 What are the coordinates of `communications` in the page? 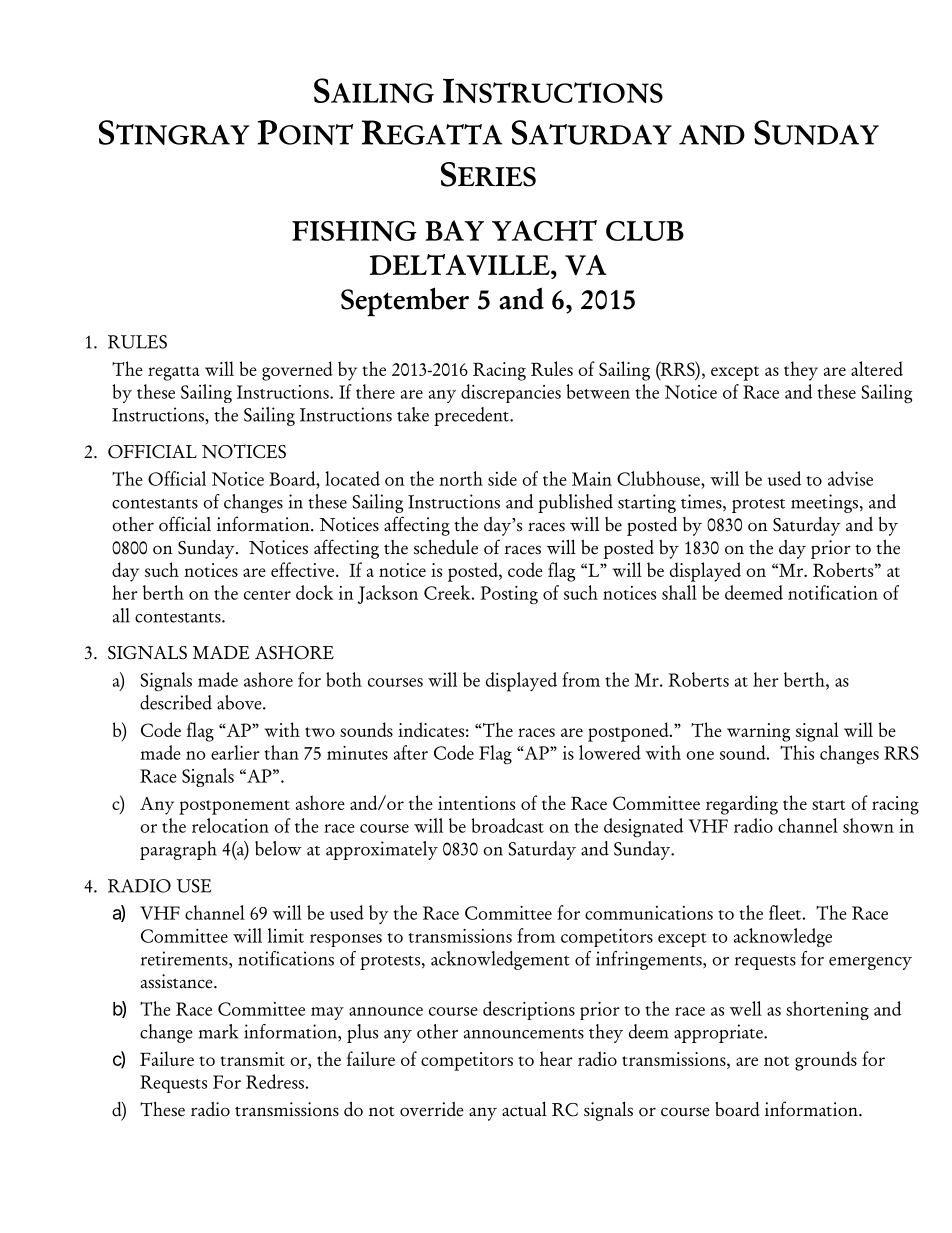 It's located at (649, 913).
